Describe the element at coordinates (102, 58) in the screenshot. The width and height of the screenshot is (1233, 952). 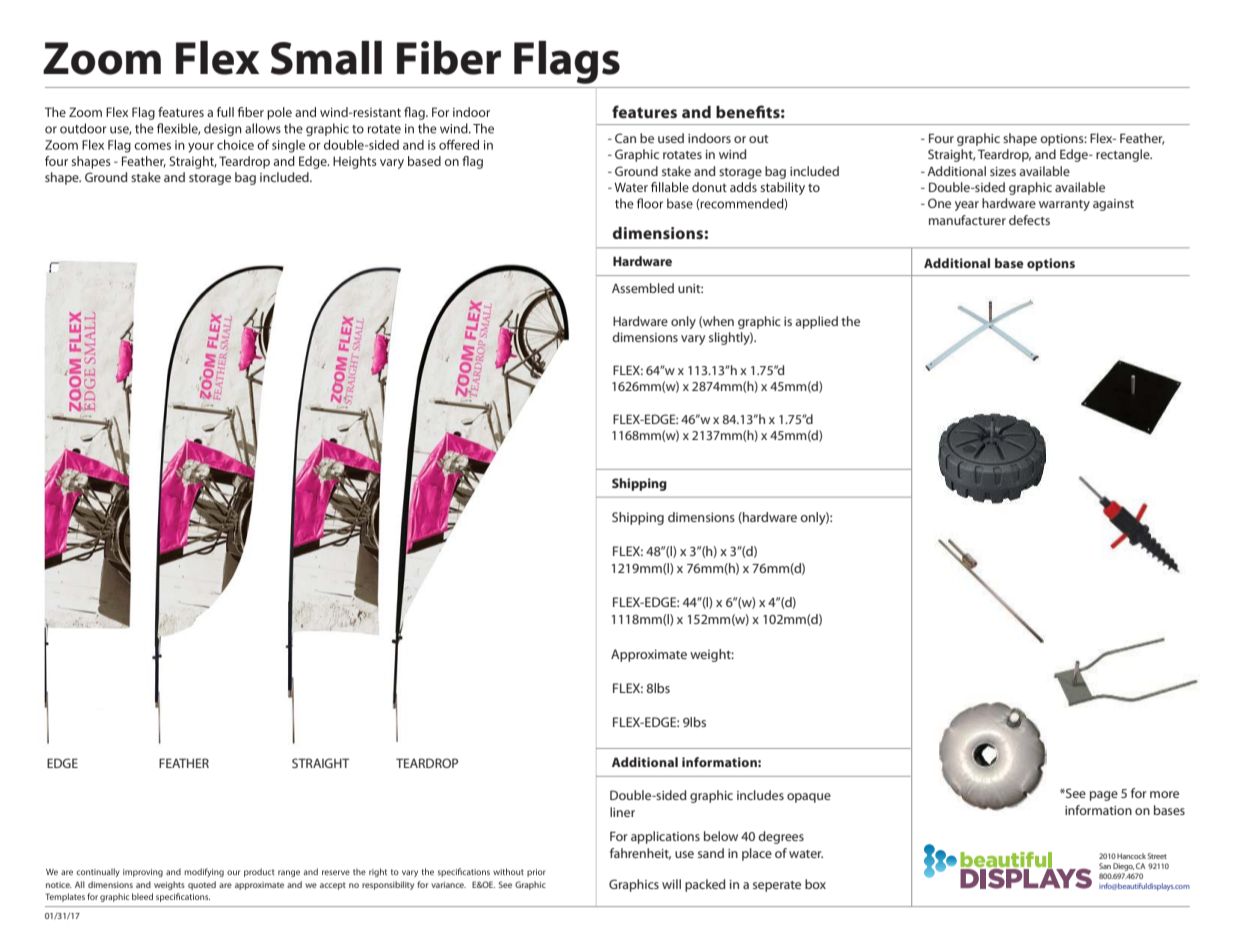
I see `Zoom` at that location.
